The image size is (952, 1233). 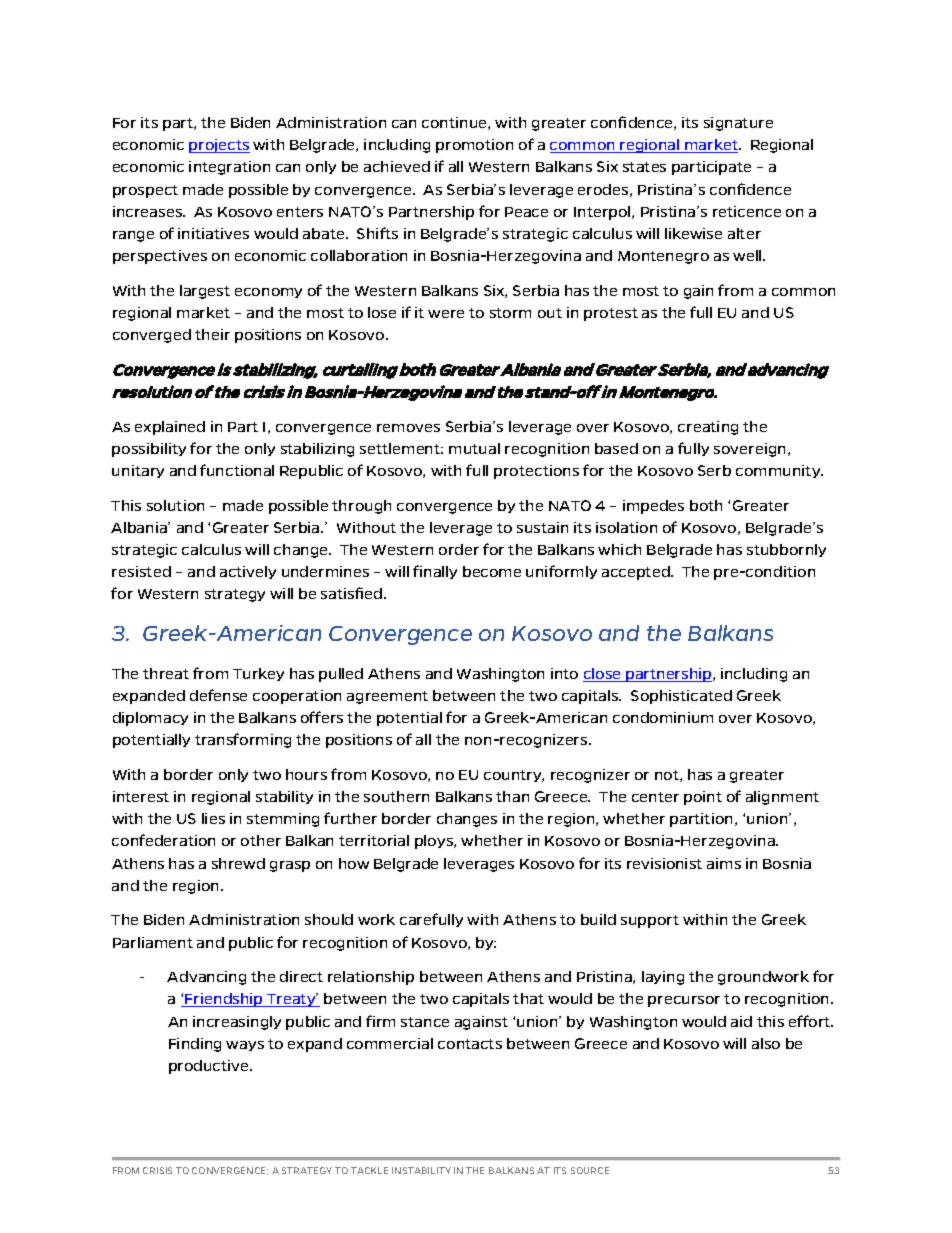 I want to click on territorial, so click(x=374, y=840).
